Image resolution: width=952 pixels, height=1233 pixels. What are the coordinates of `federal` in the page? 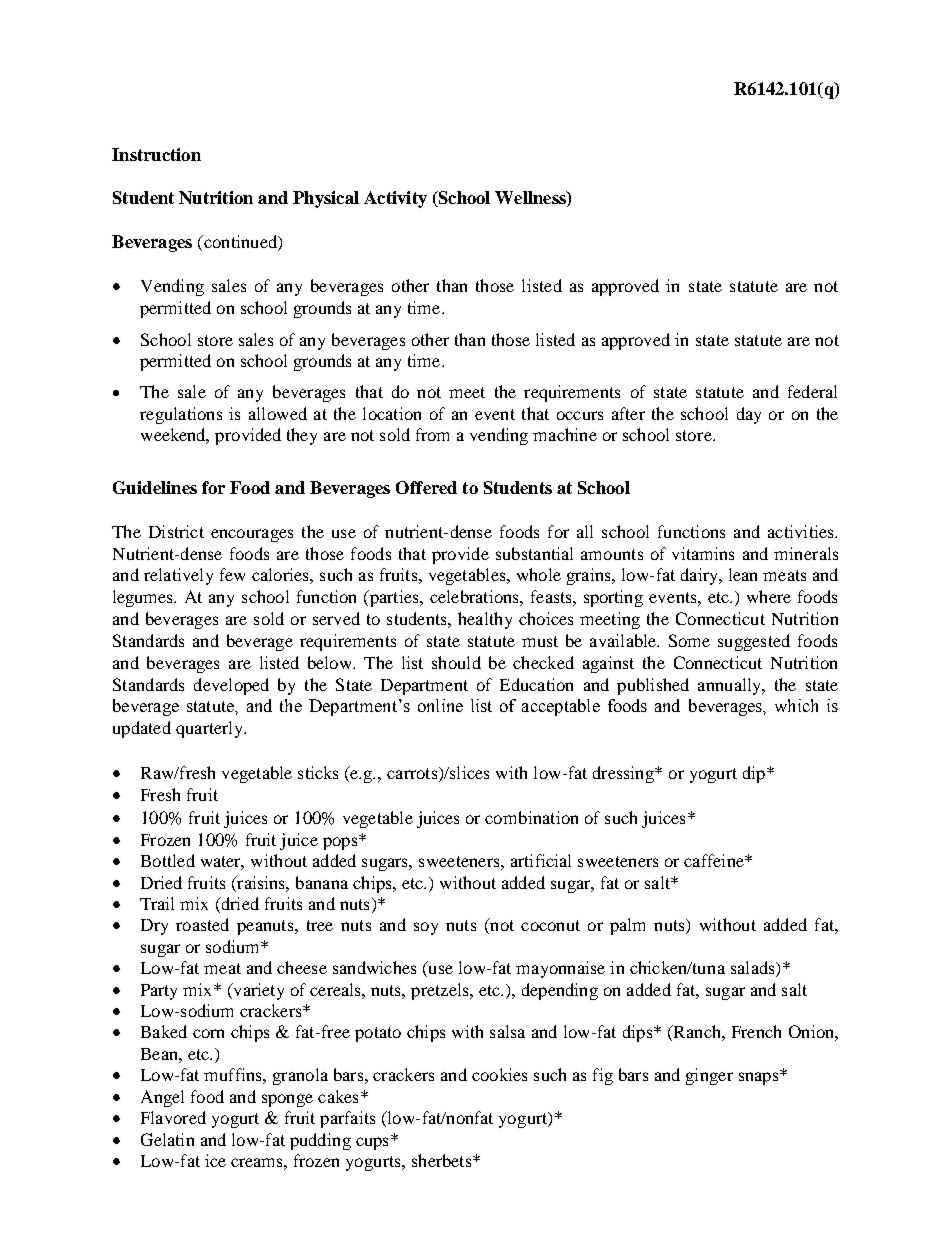 It's located at (812, 391).
